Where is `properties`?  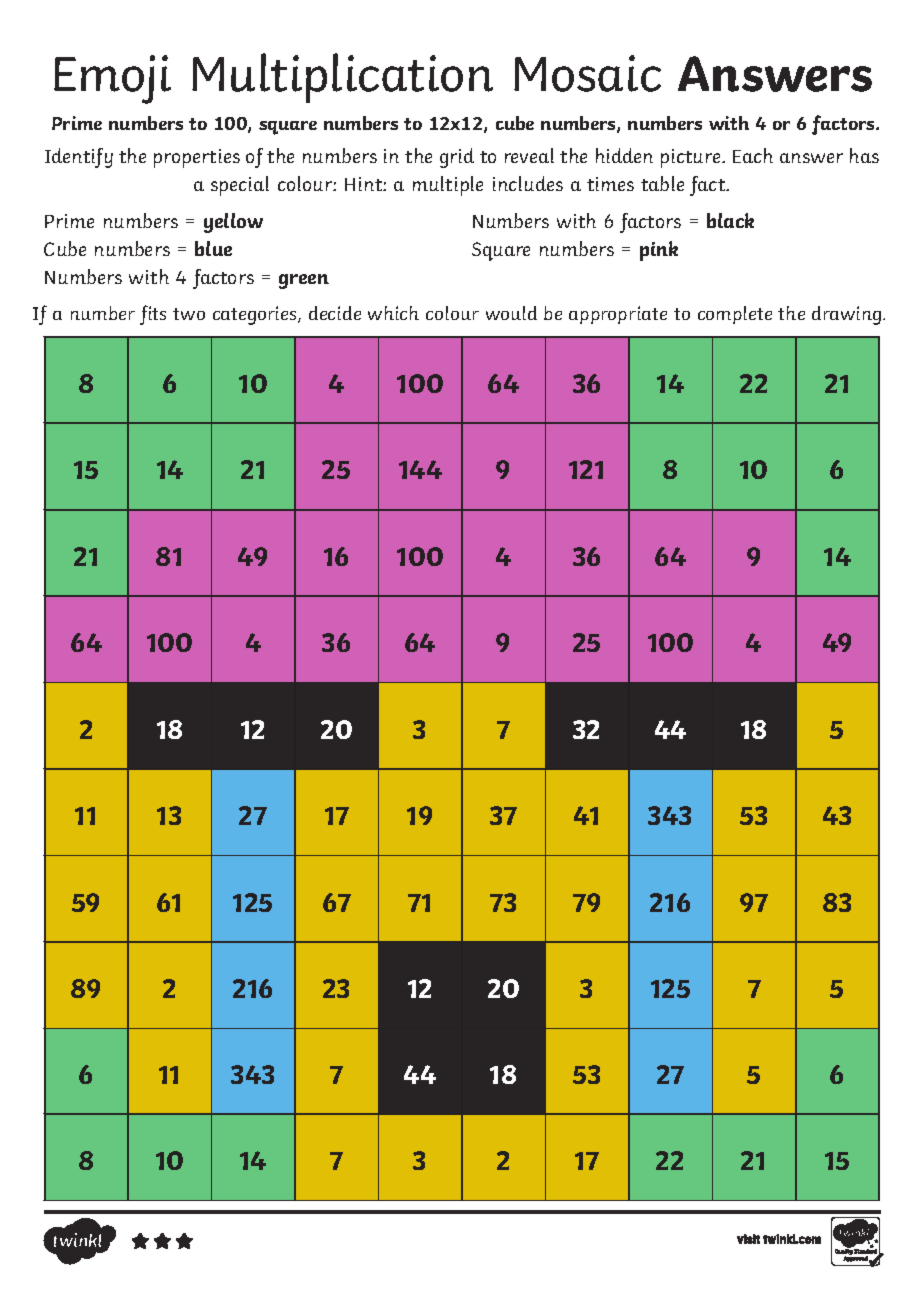 properties is located at coordinates (197, 158).
